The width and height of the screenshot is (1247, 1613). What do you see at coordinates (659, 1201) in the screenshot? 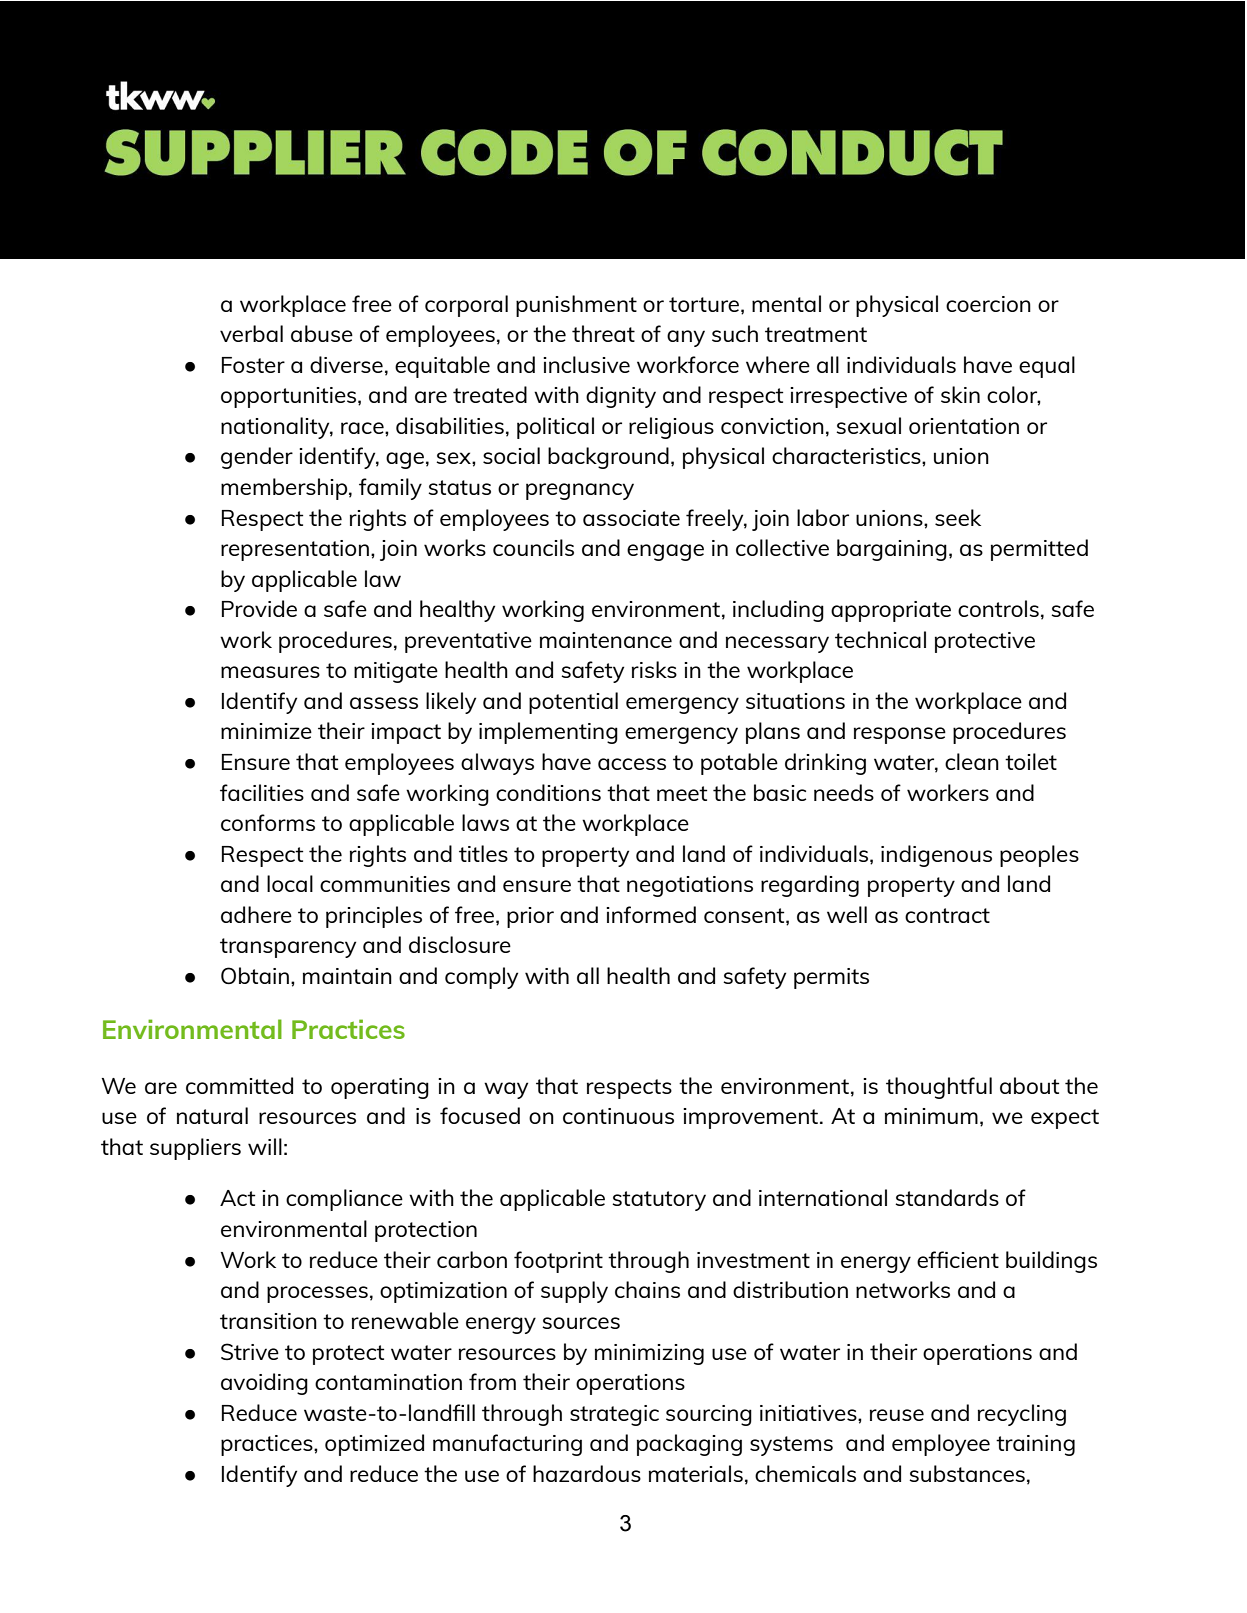
I see `statutory` at bounding box center [659, 1201].
